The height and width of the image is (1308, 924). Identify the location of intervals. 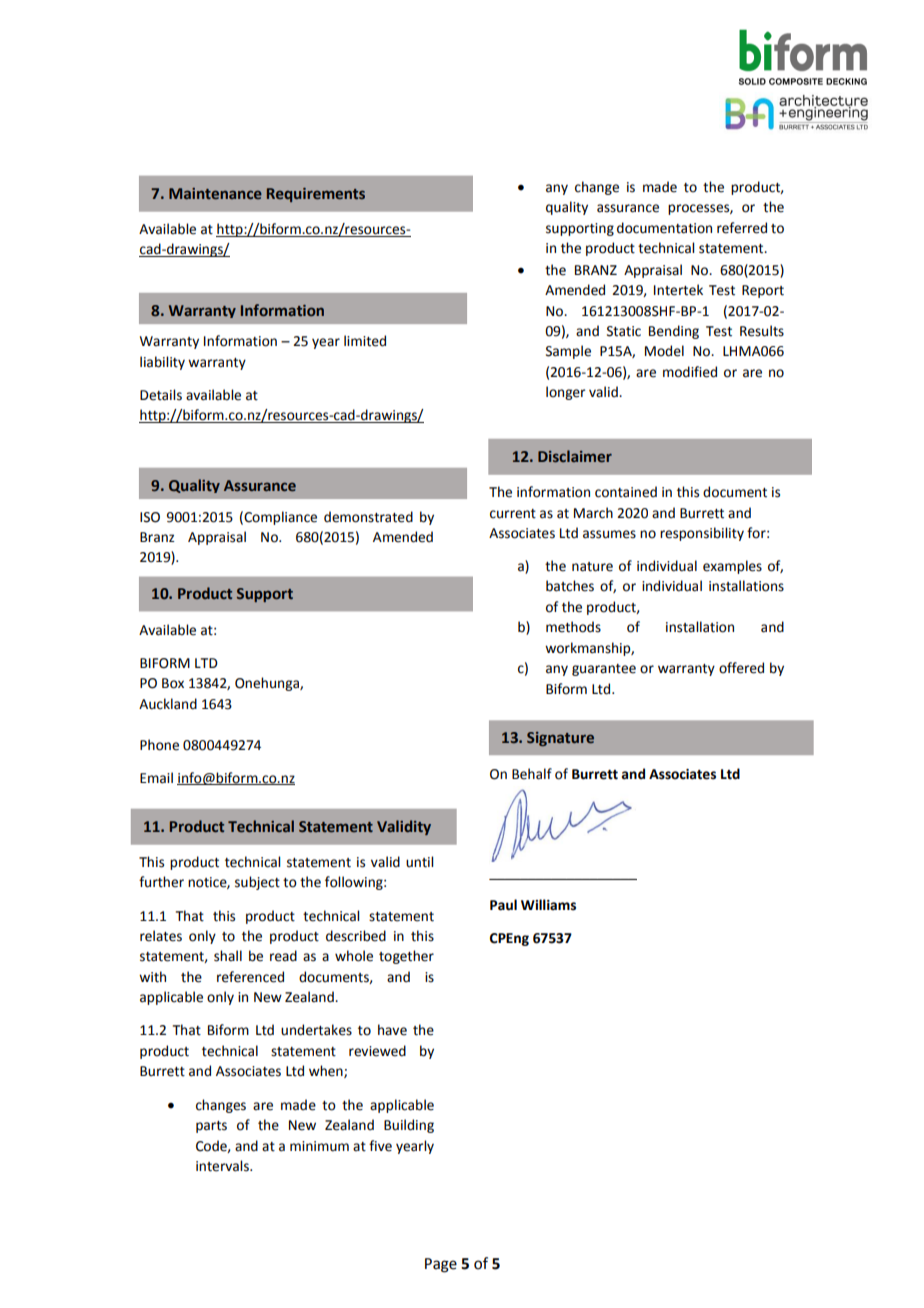
(223, 1166).
